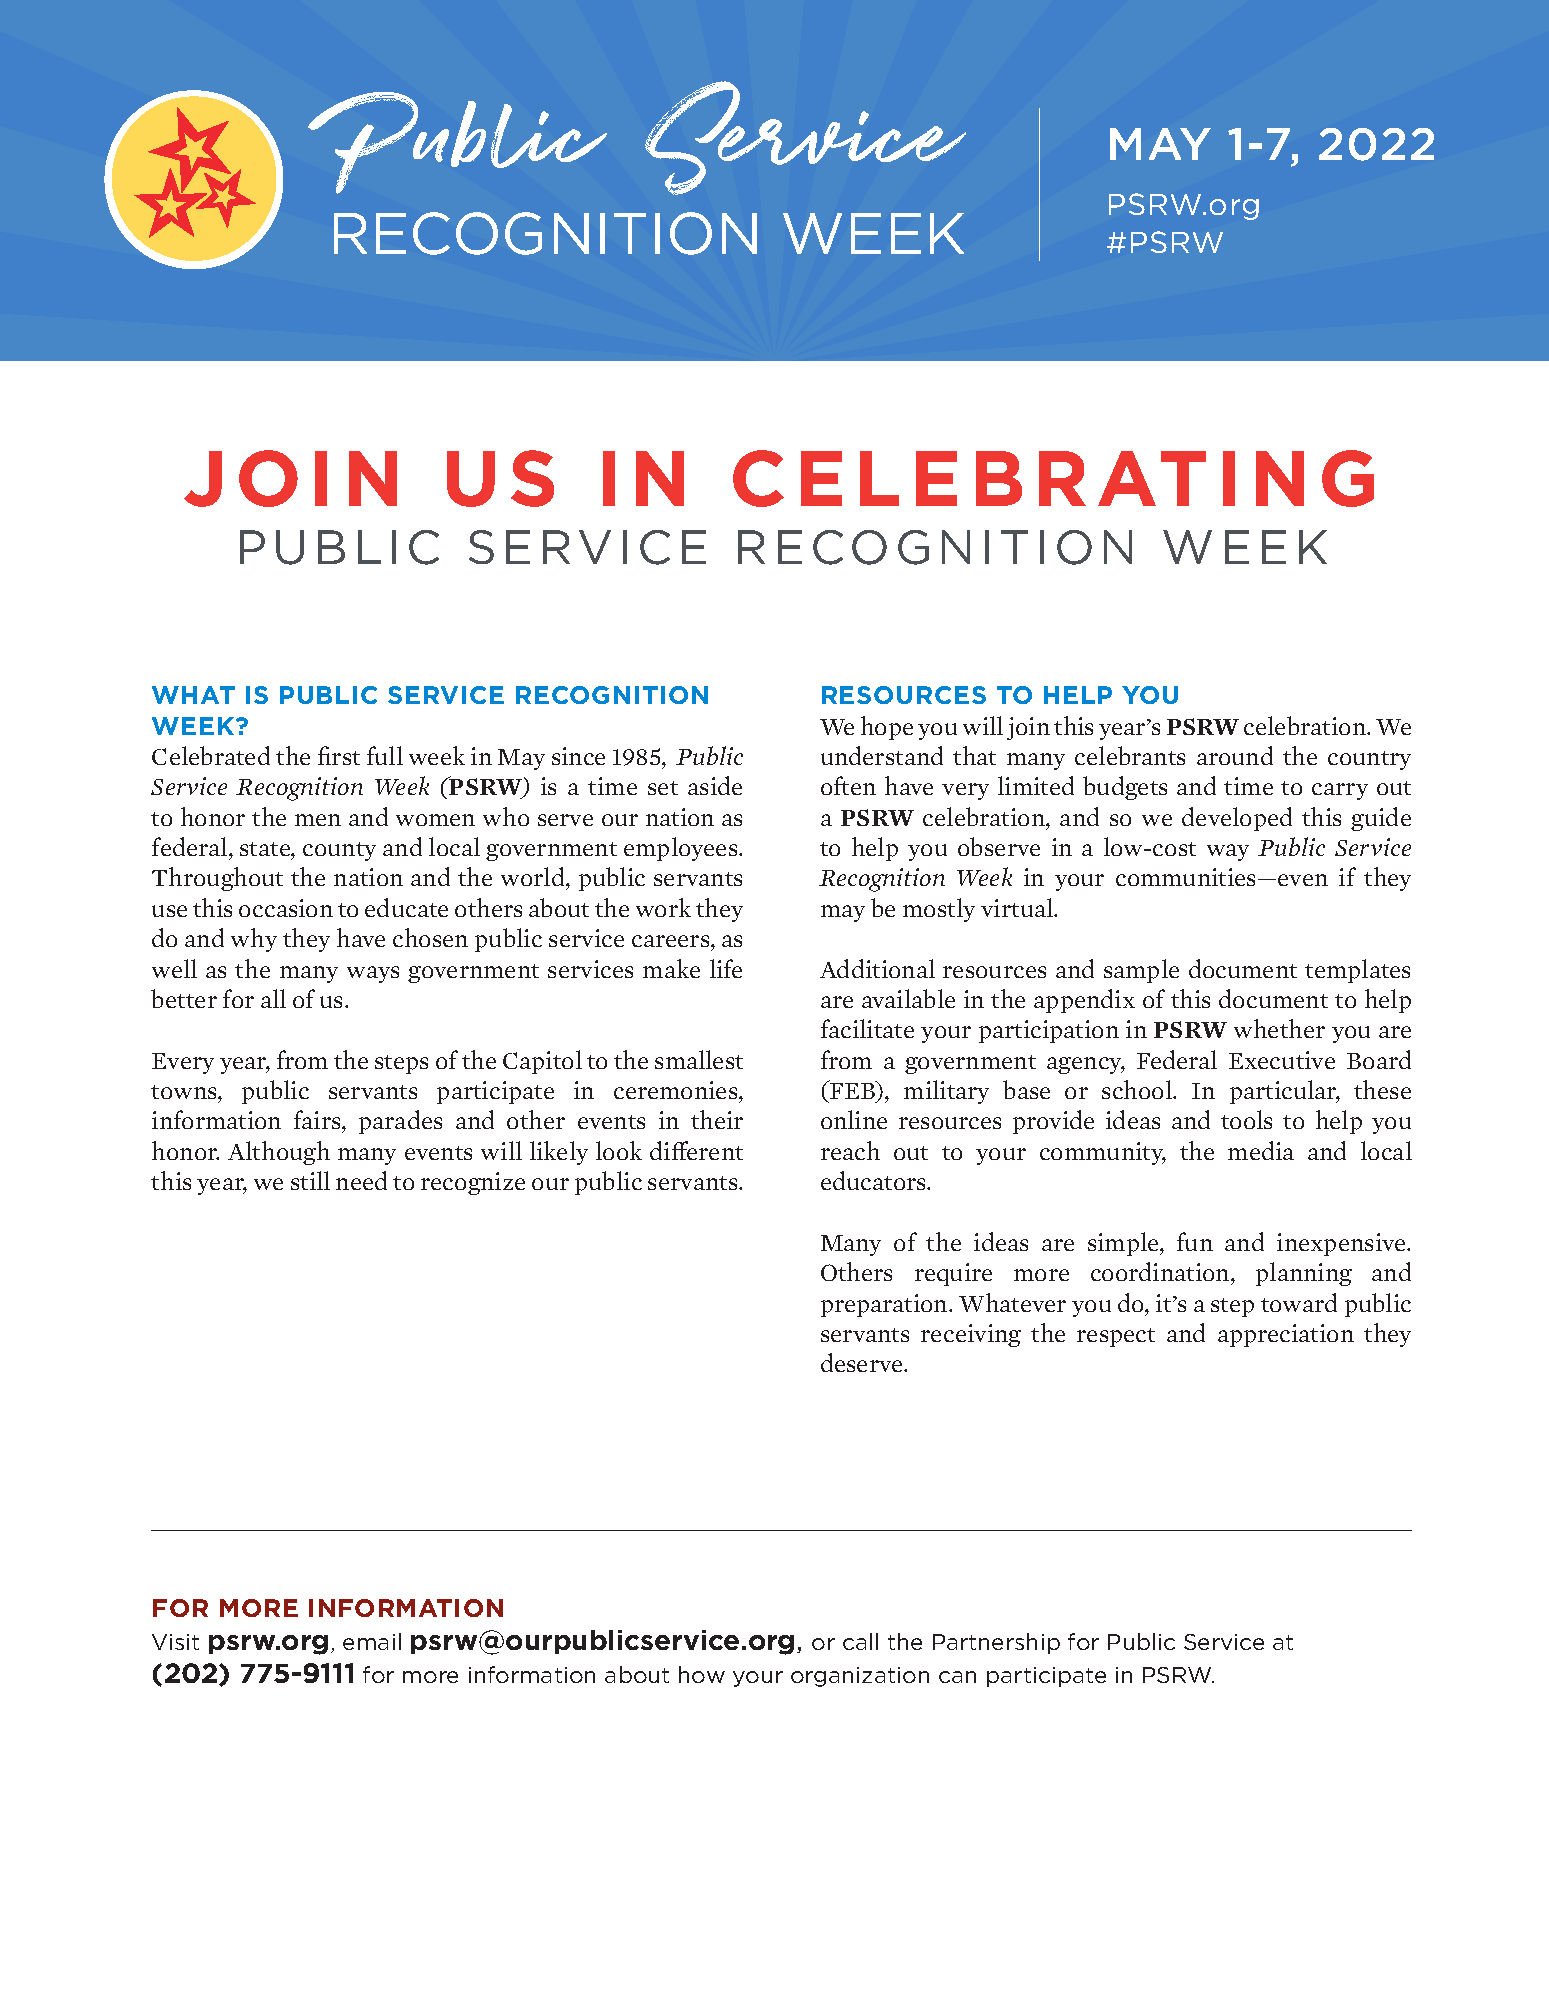  I want to click on around, so click(1235, 755).
